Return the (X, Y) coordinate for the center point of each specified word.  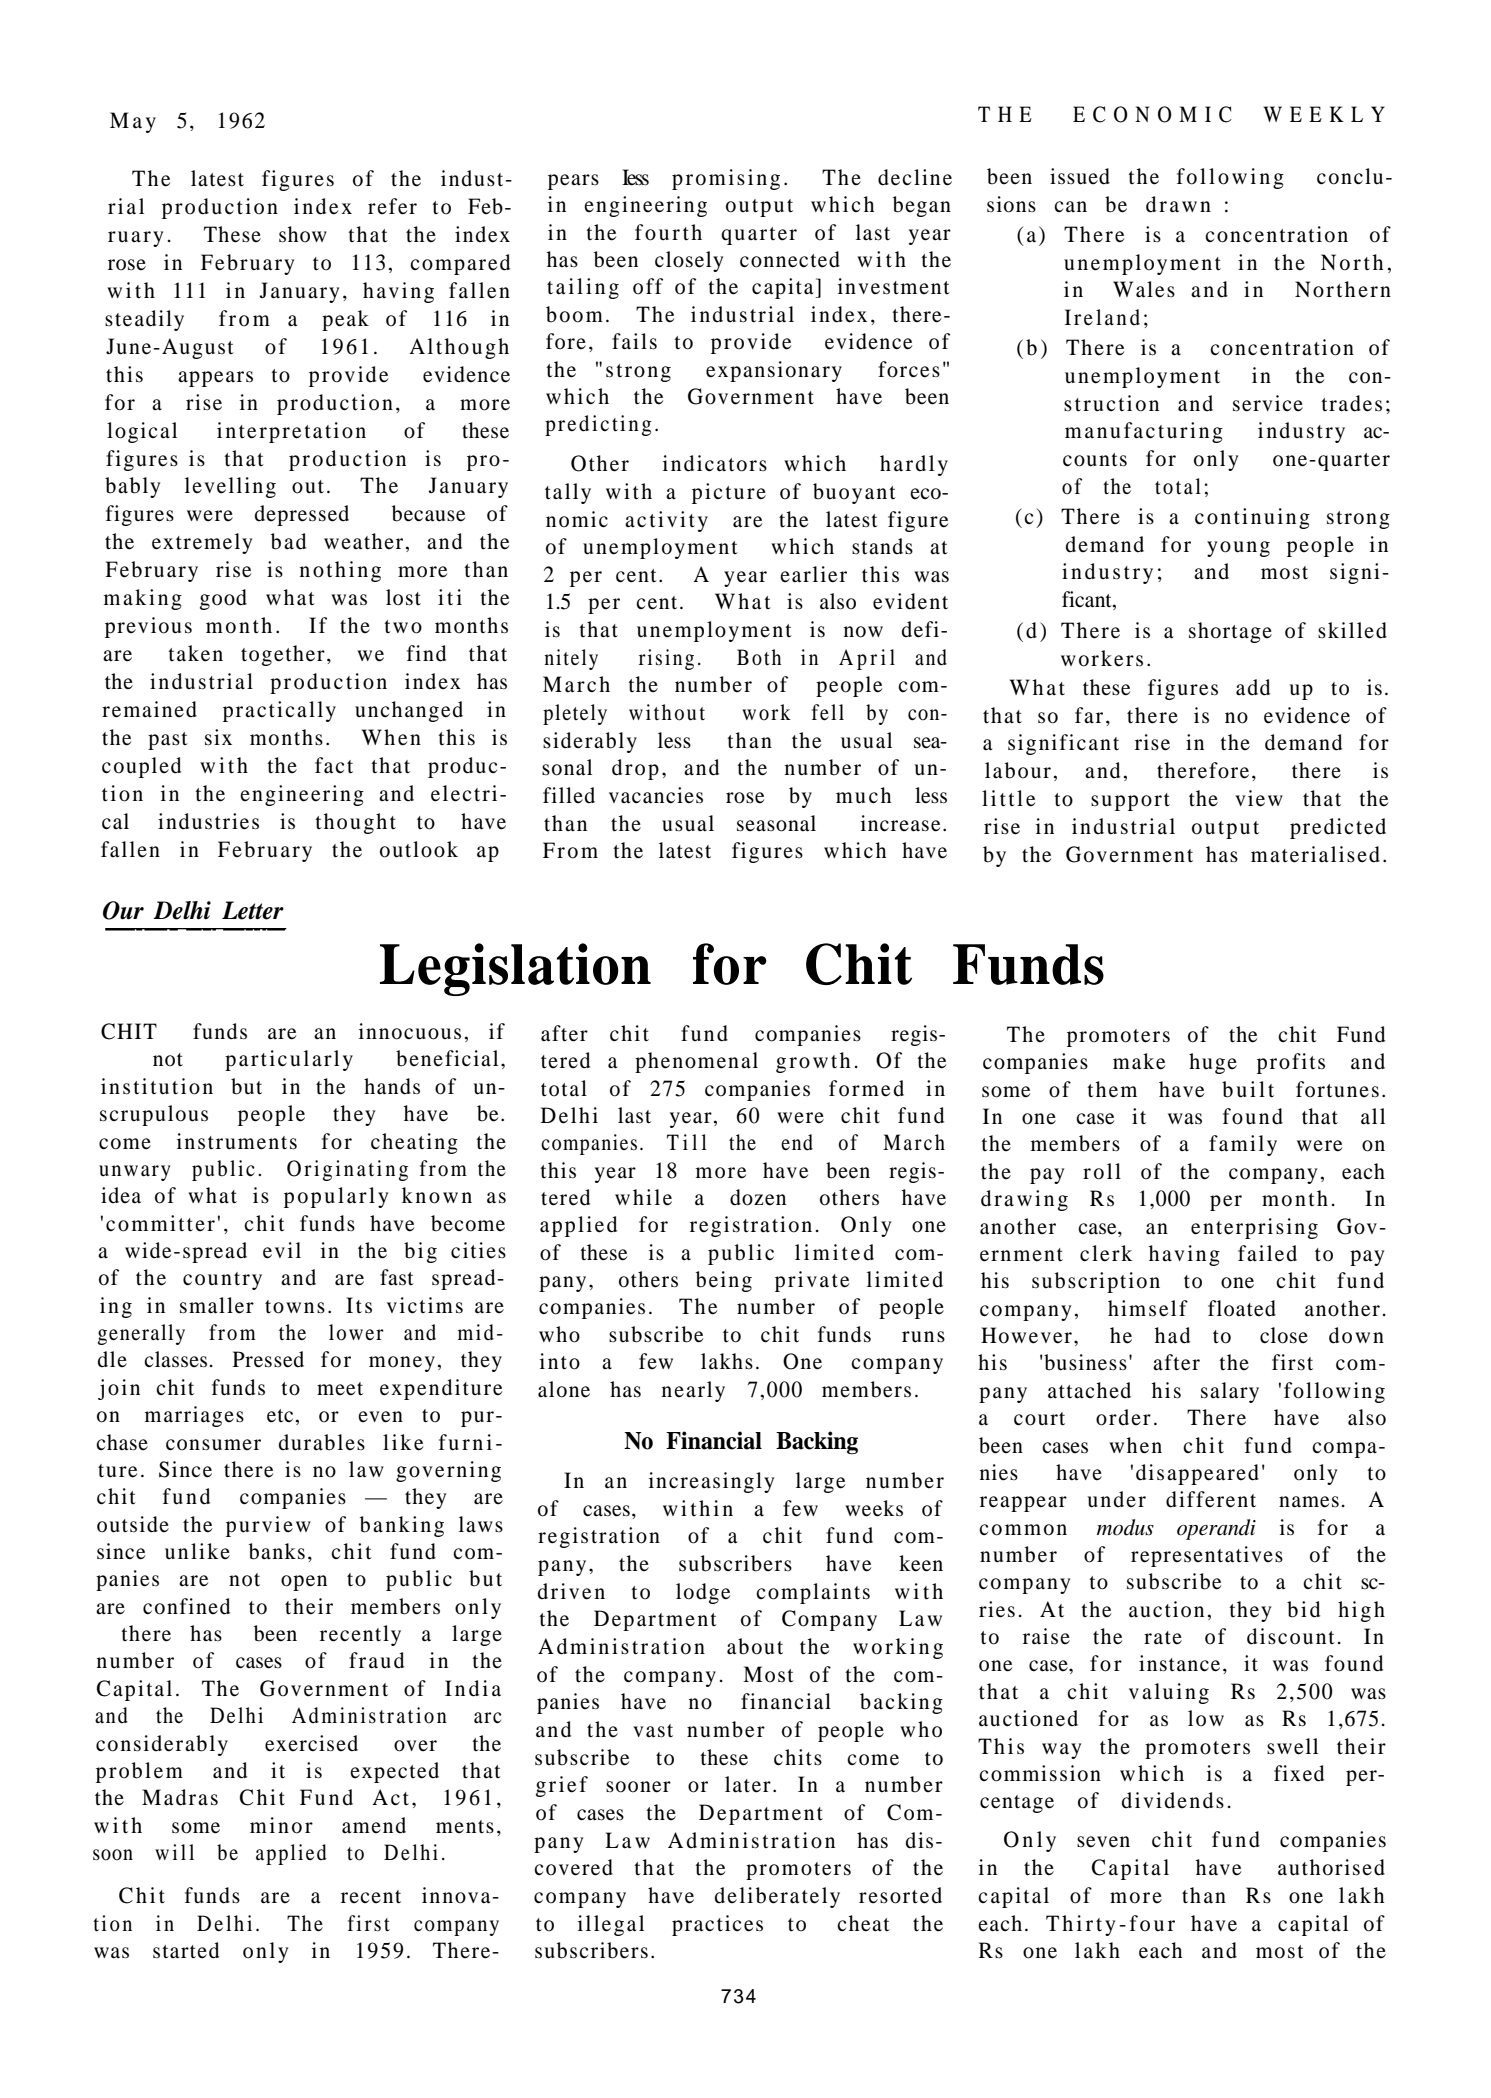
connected (790, 259)
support (1130, 802)
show (303, 234)
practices (717, 1925)
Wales (1144, 289)
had (1172, 1335)
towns (295, 1307)
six (218, 737)
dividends (1173, 1800)
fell (828, 712)
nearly (693, 1391)
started (186, 1950)
